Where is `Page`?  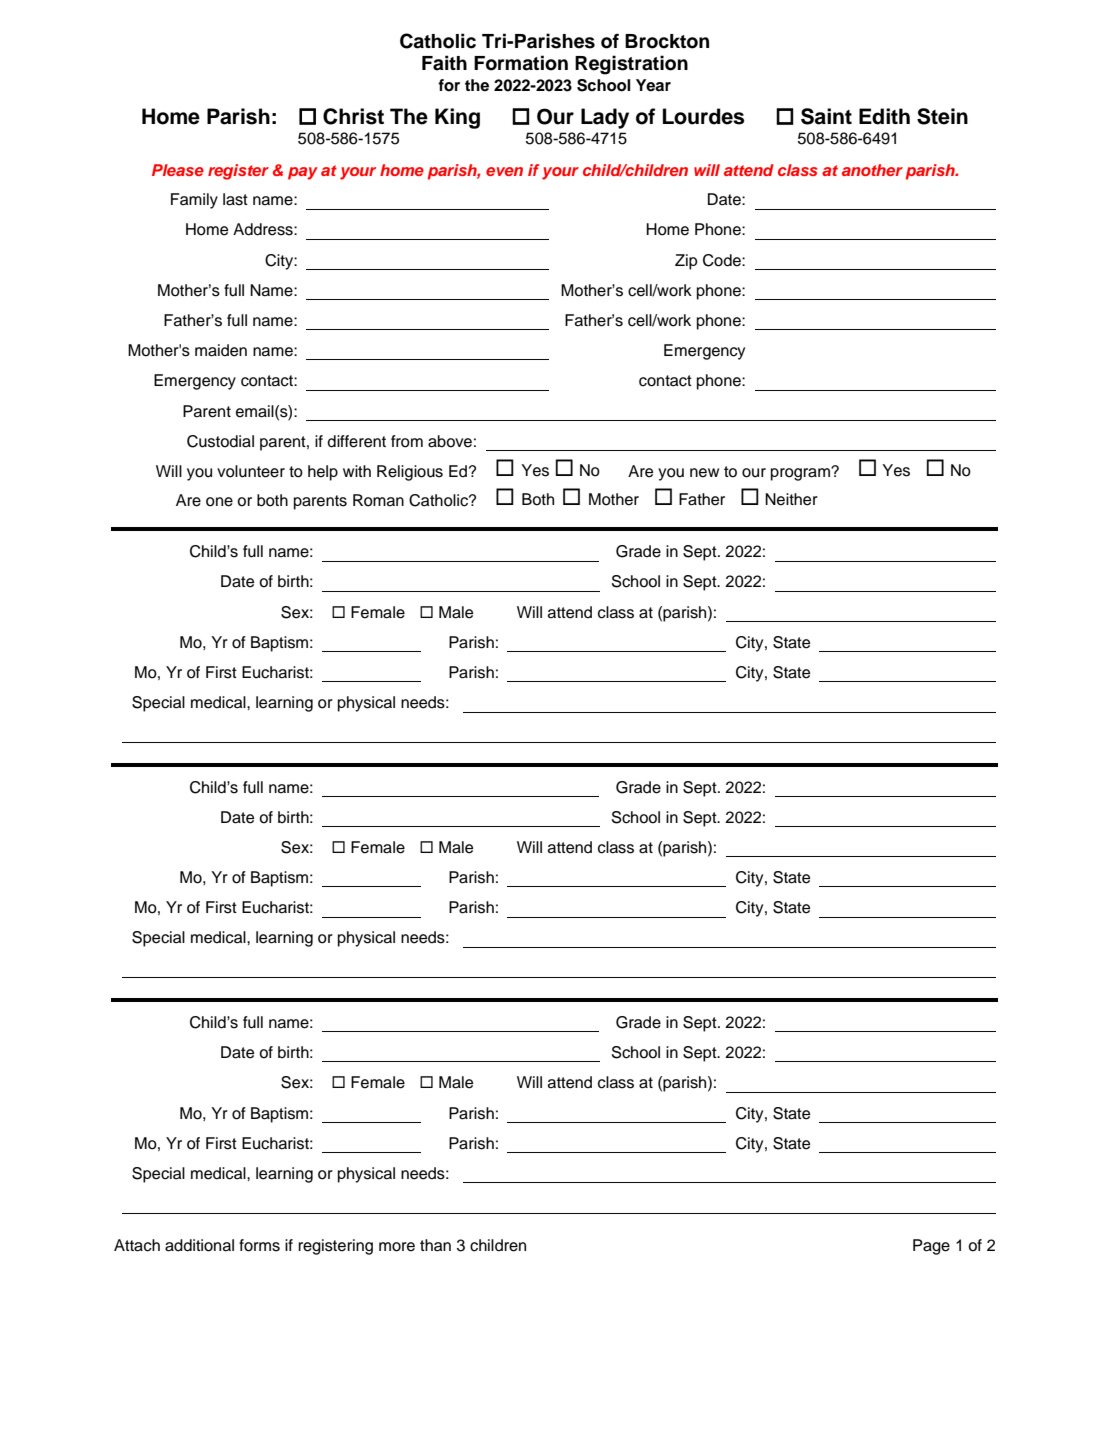 Page is located at coordinates (931, 1247).
